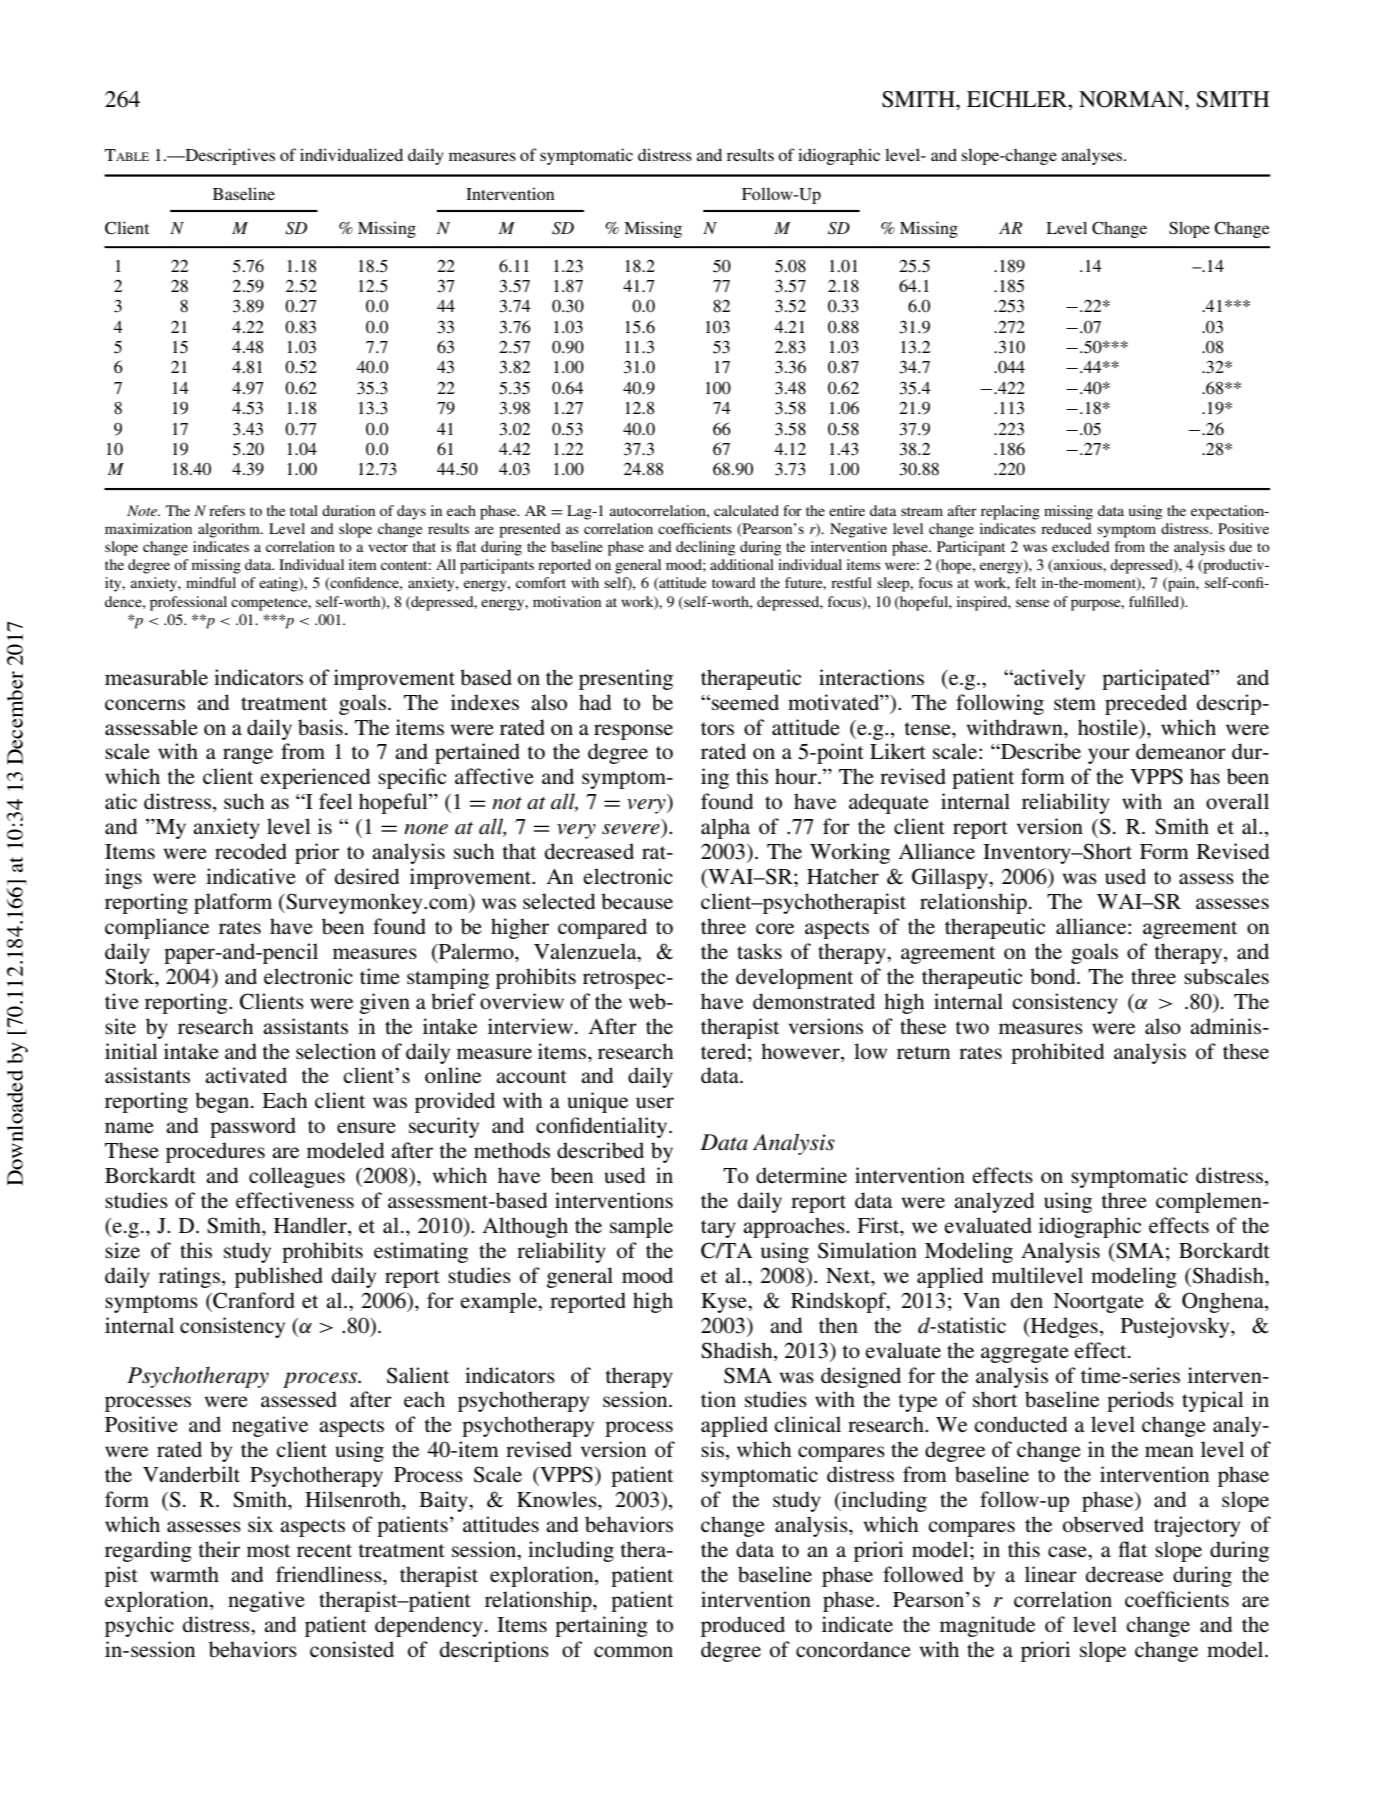  Describe the element at coordinates (227, 510) in the document. I see `refers` at that location.
